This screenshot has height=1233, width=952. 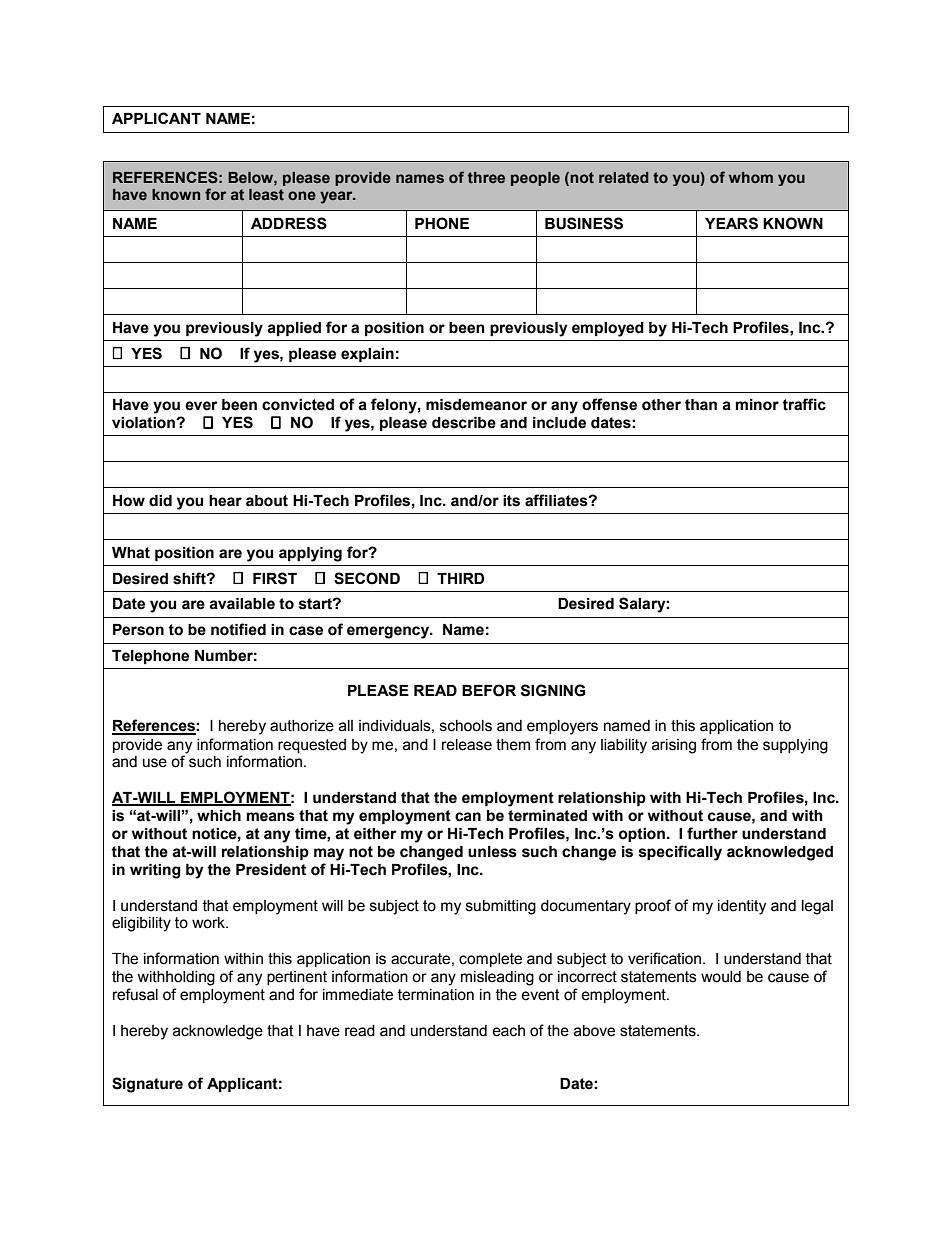 I want to click on least, so click(x=266, y=194).
